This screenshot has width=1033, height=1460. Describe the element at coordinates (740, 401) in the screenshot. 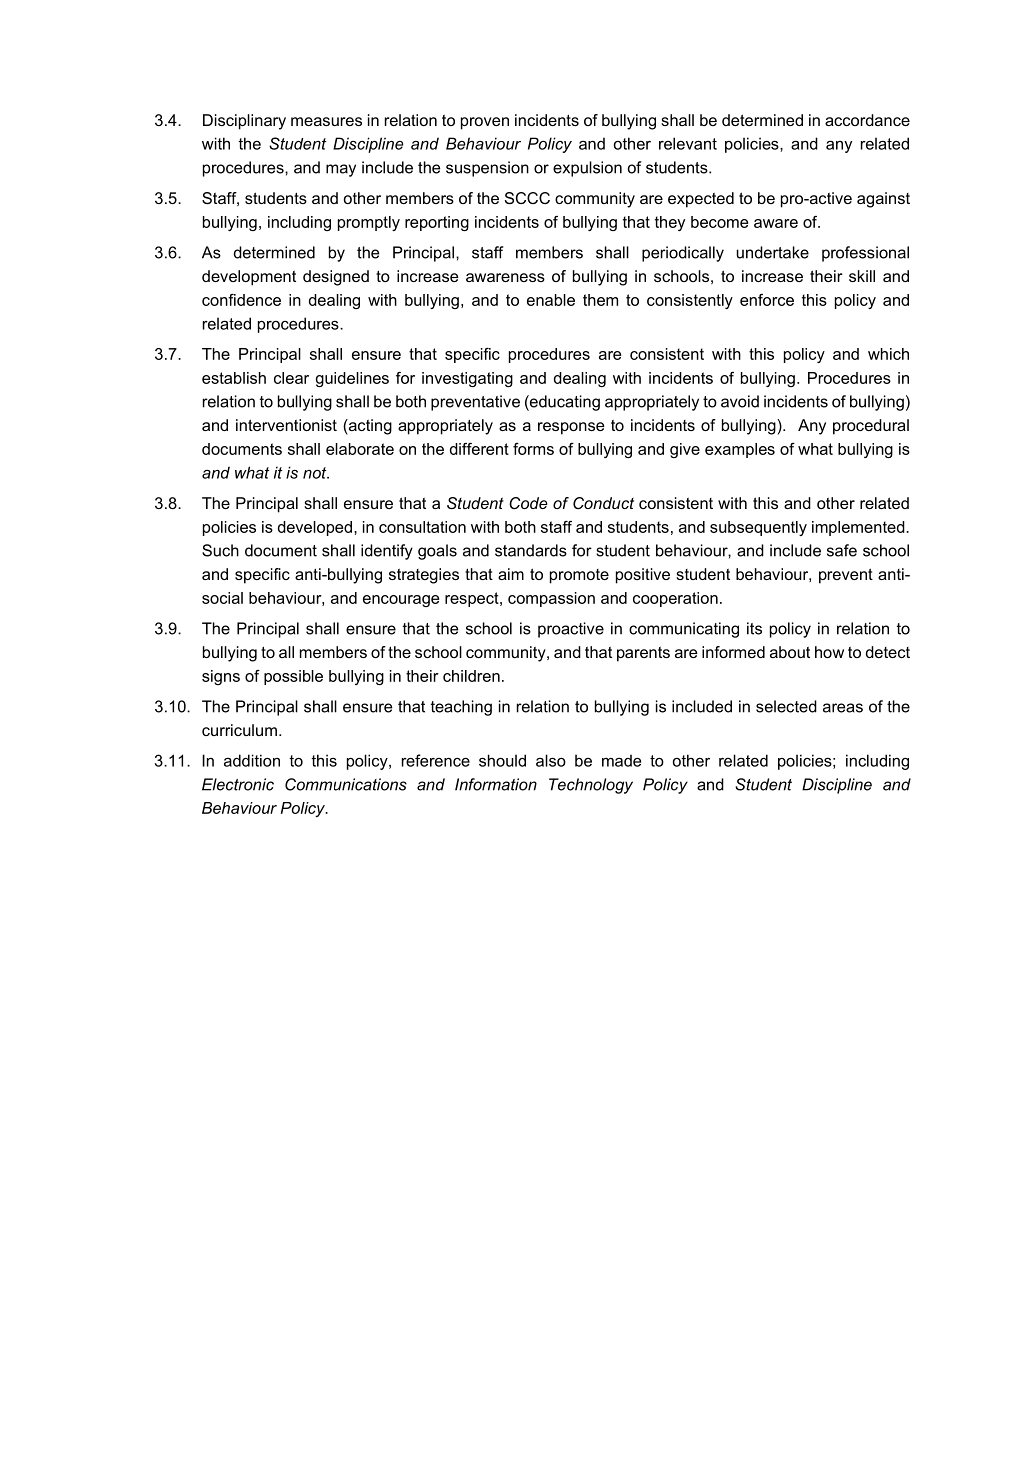

I see `avoid` at that location.
